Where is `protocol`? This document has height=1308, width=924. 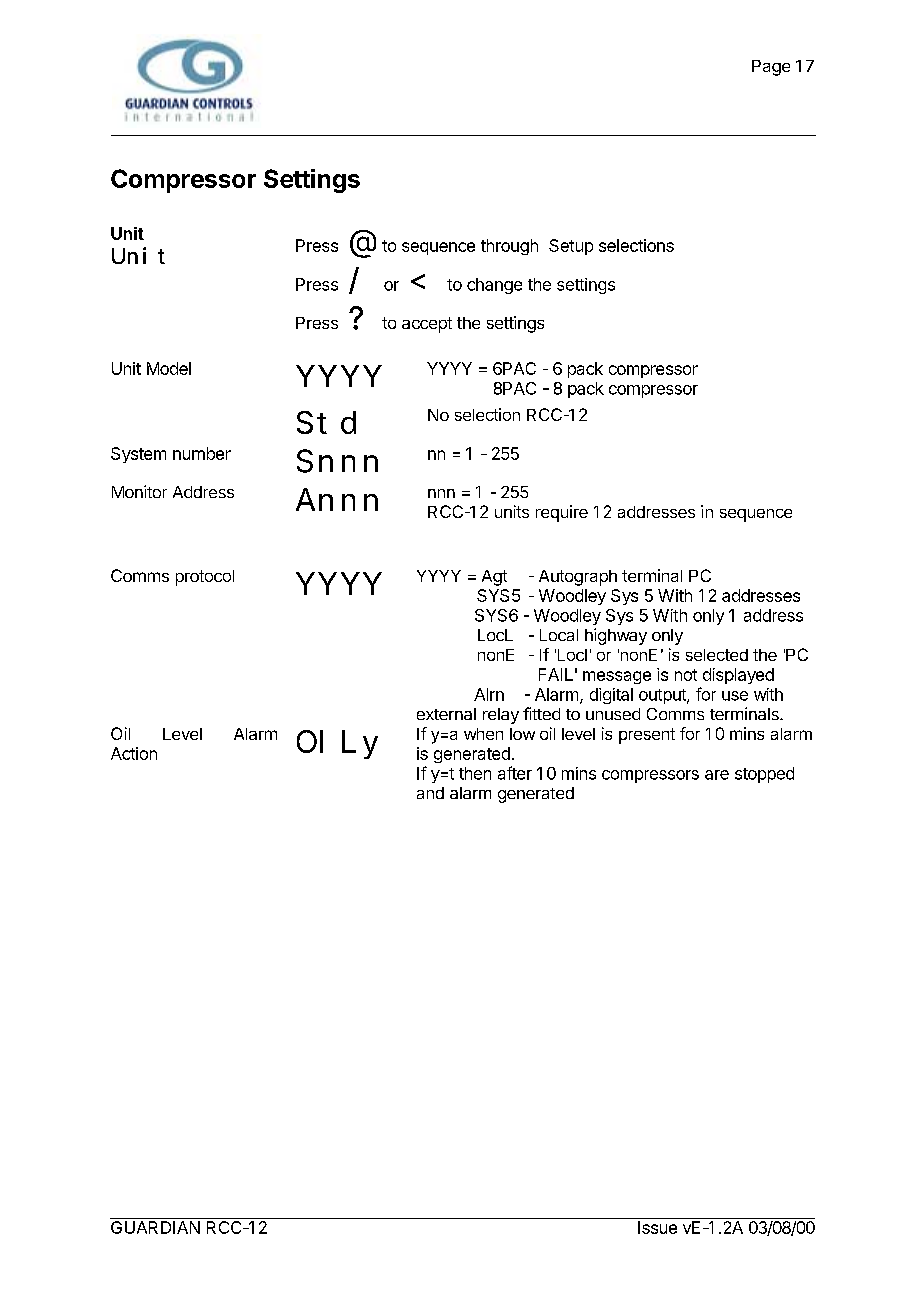
protocol is located at coordinates (205, 578).
